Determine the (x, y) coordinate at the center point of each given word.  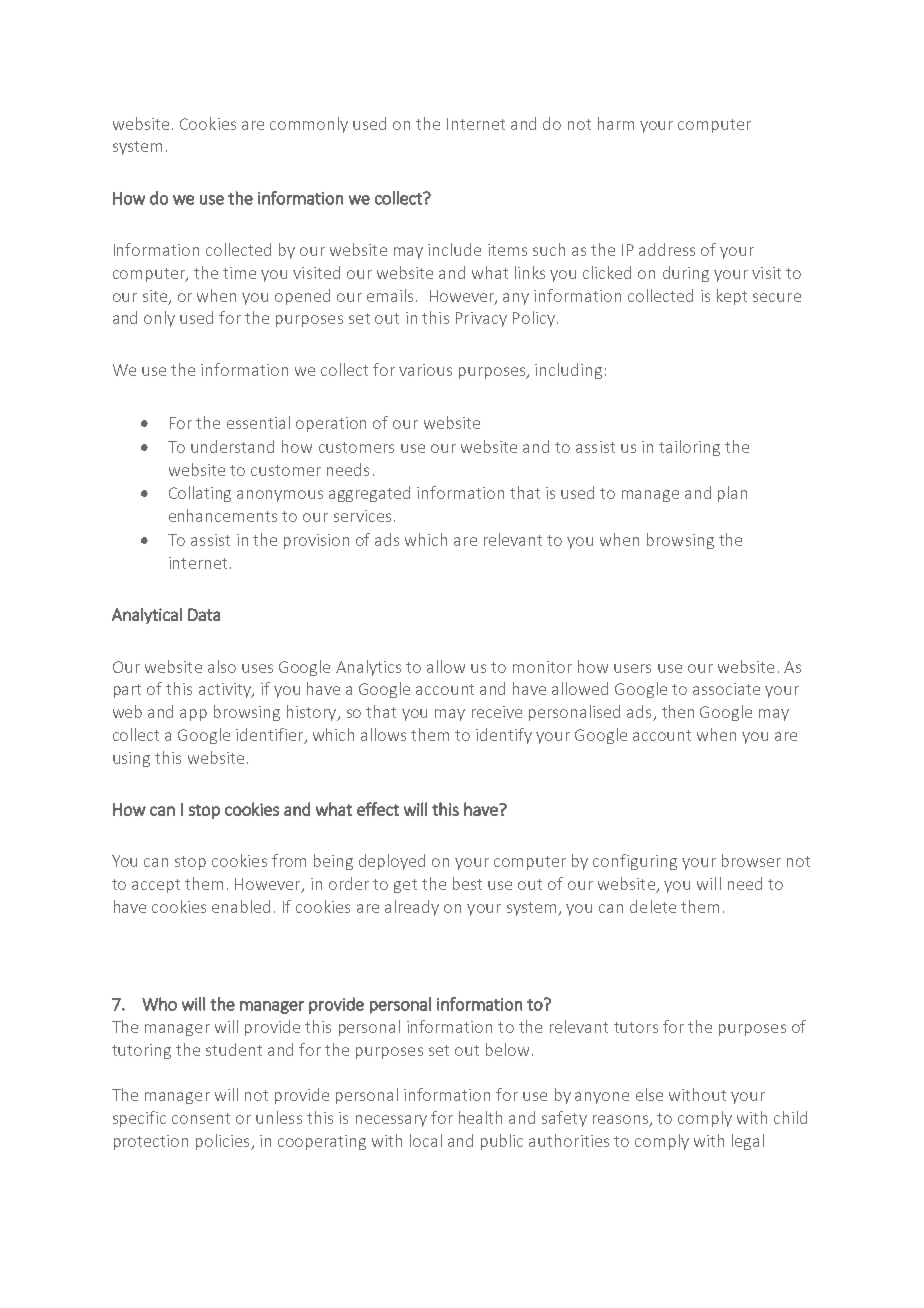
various (425, 370)
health (480, 1117)
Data (204, 614)
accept (156, 886)
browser (751, 860)
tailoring (689, 448)
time (239, 273)
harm (616, 123)
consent (201, 1118)
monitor (542, 667)
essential (258, 422)
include (454, 249)
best (467, 883)
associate (726, 689)
